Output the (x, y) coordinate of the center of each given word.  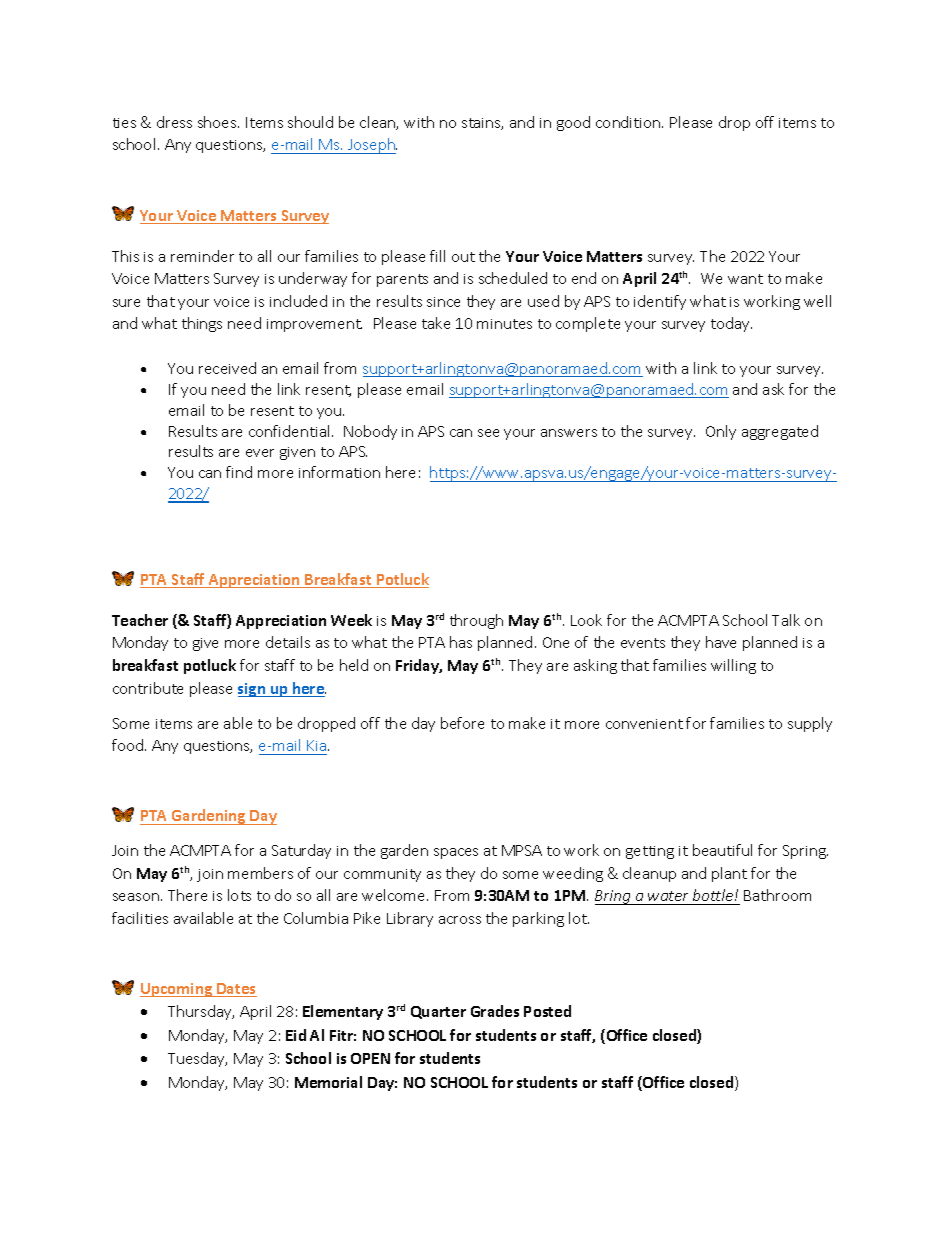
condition (629, 122)
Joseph (371, 146)
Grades (495, 1011)
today (731, 324)
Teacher (140, 620)
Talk (786, 620)
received (227, 368)
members (260, 873)
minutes (504, 324)
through (476, 621)
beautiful (722, 850)
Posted (547, 1011)
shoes (218, 122)
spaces (456, 853)
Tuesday (197, 1059)
